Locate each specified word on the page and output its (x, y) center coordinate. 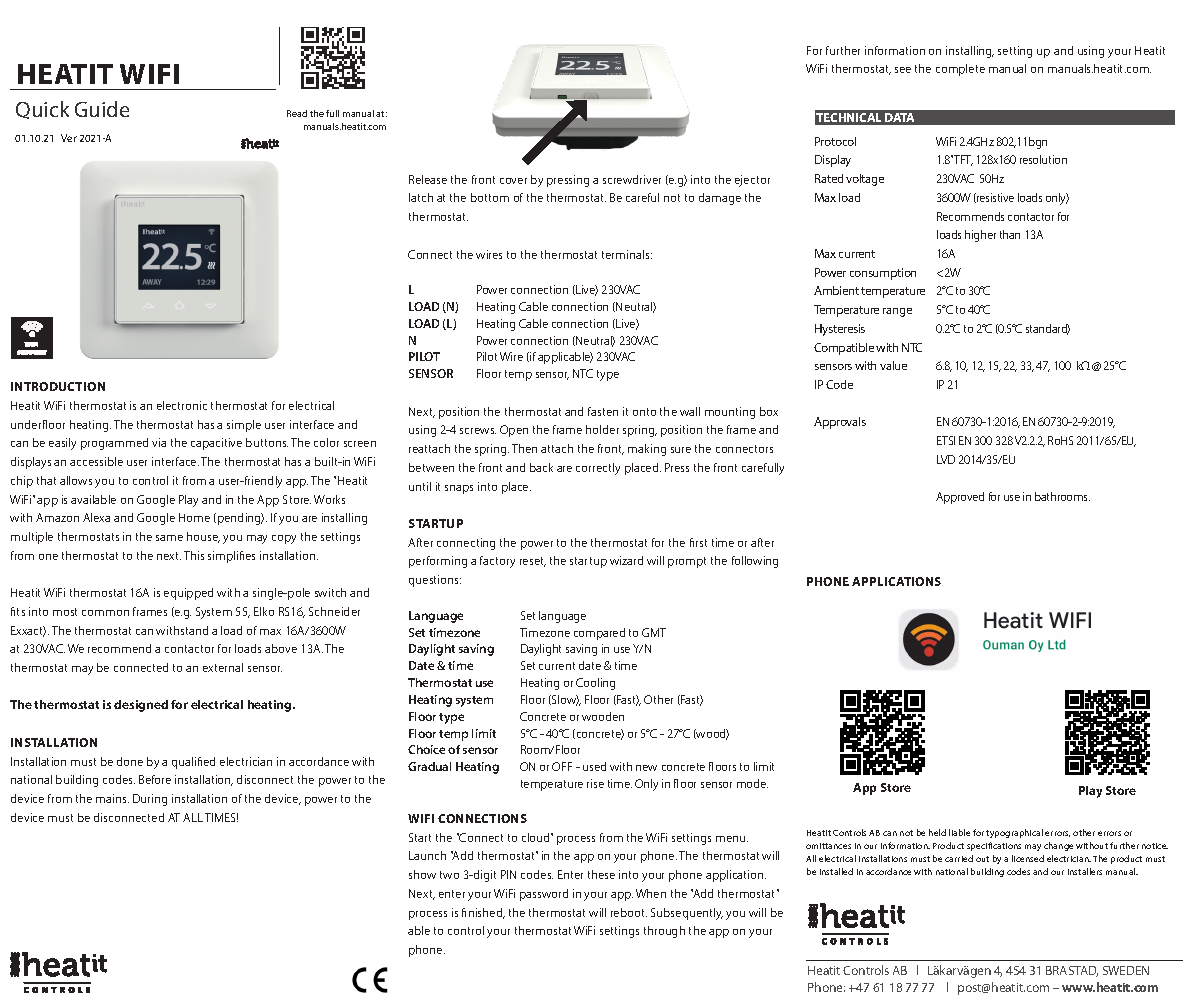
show (422, 874)
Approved (960, 498)
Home (194, 517)
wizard (626, 560)
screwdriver (632, 179)
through (664, 932)
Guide (102, 109)
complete (960, 70)
